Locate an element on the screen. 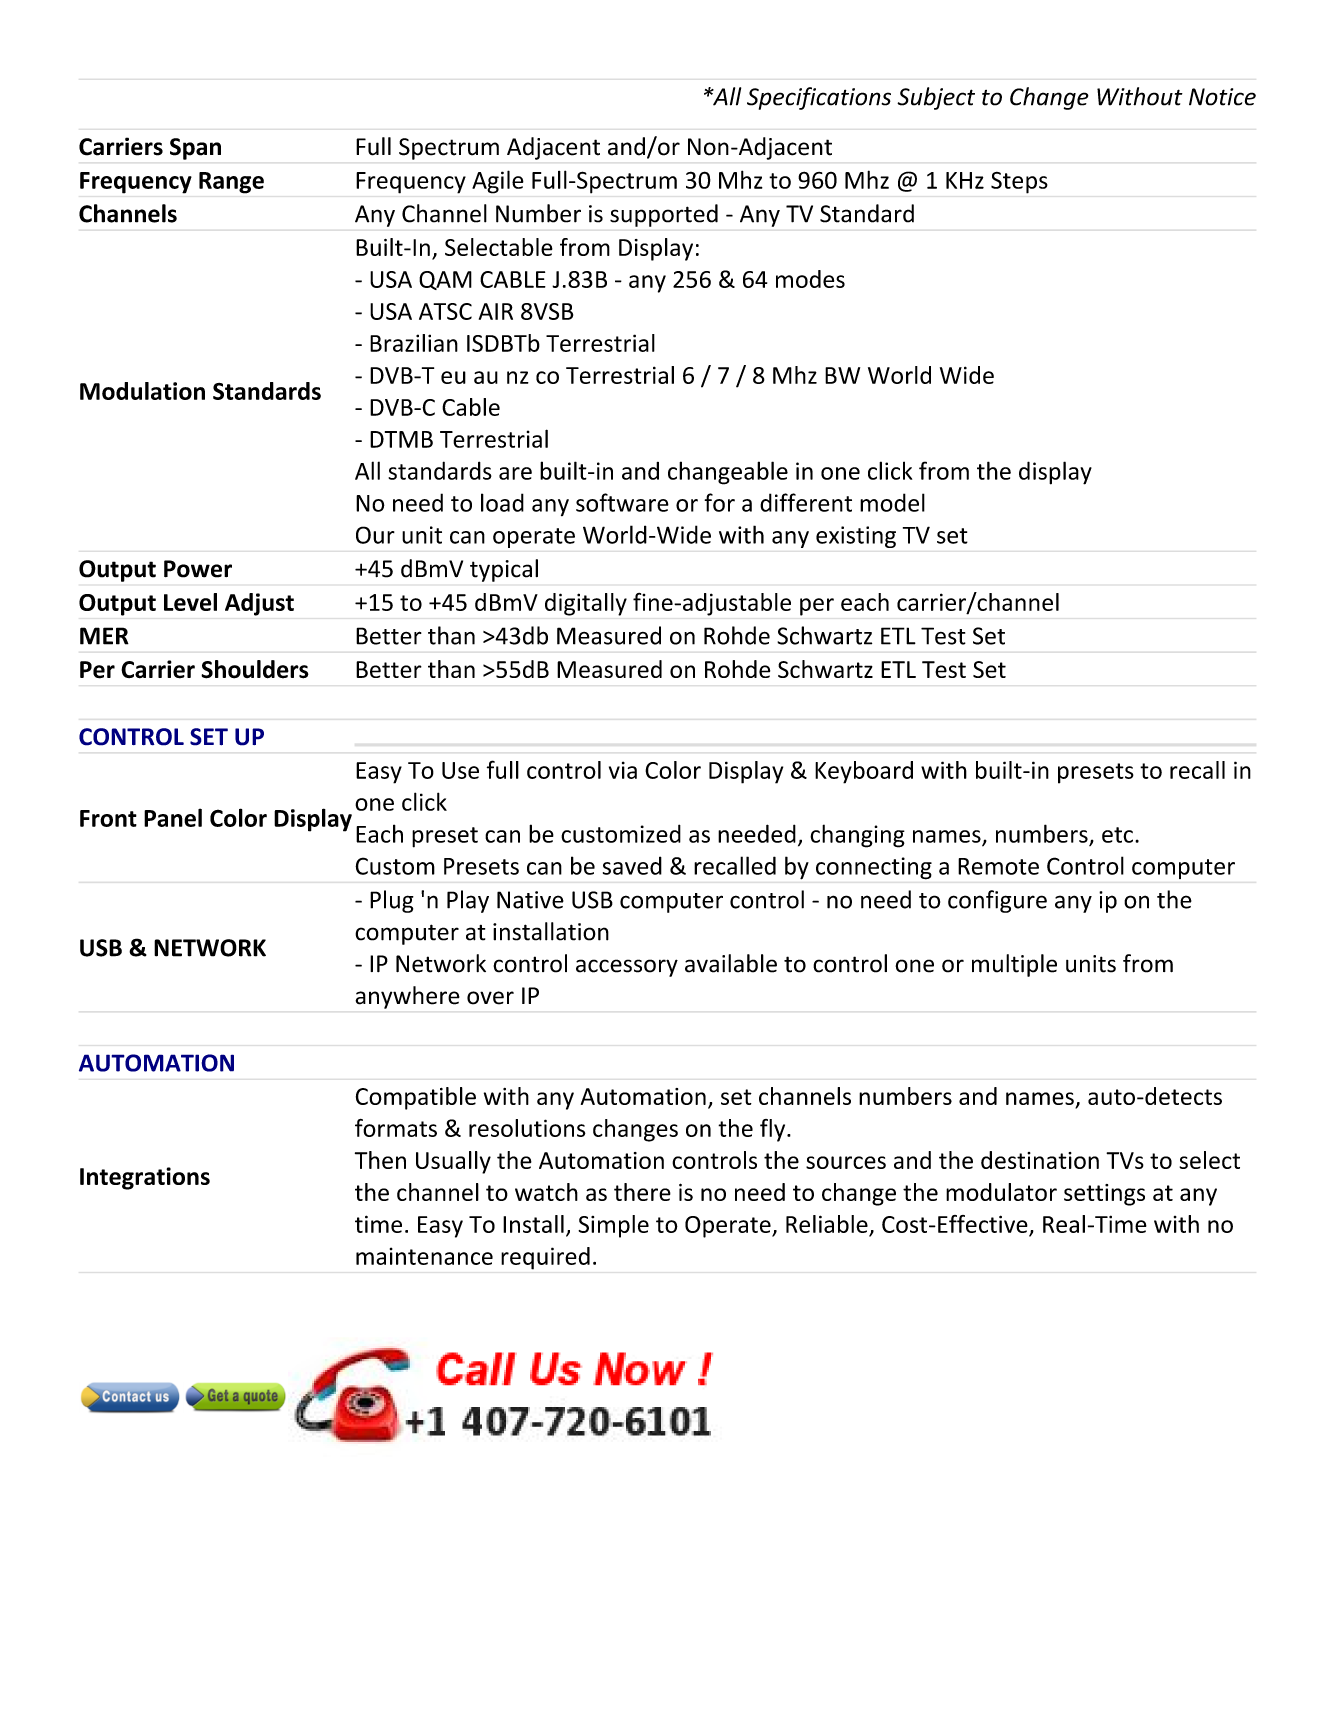 Image resolution: width=1335 pixels, height=1728 pixels. etc is located at coordinates (1117, 835).
